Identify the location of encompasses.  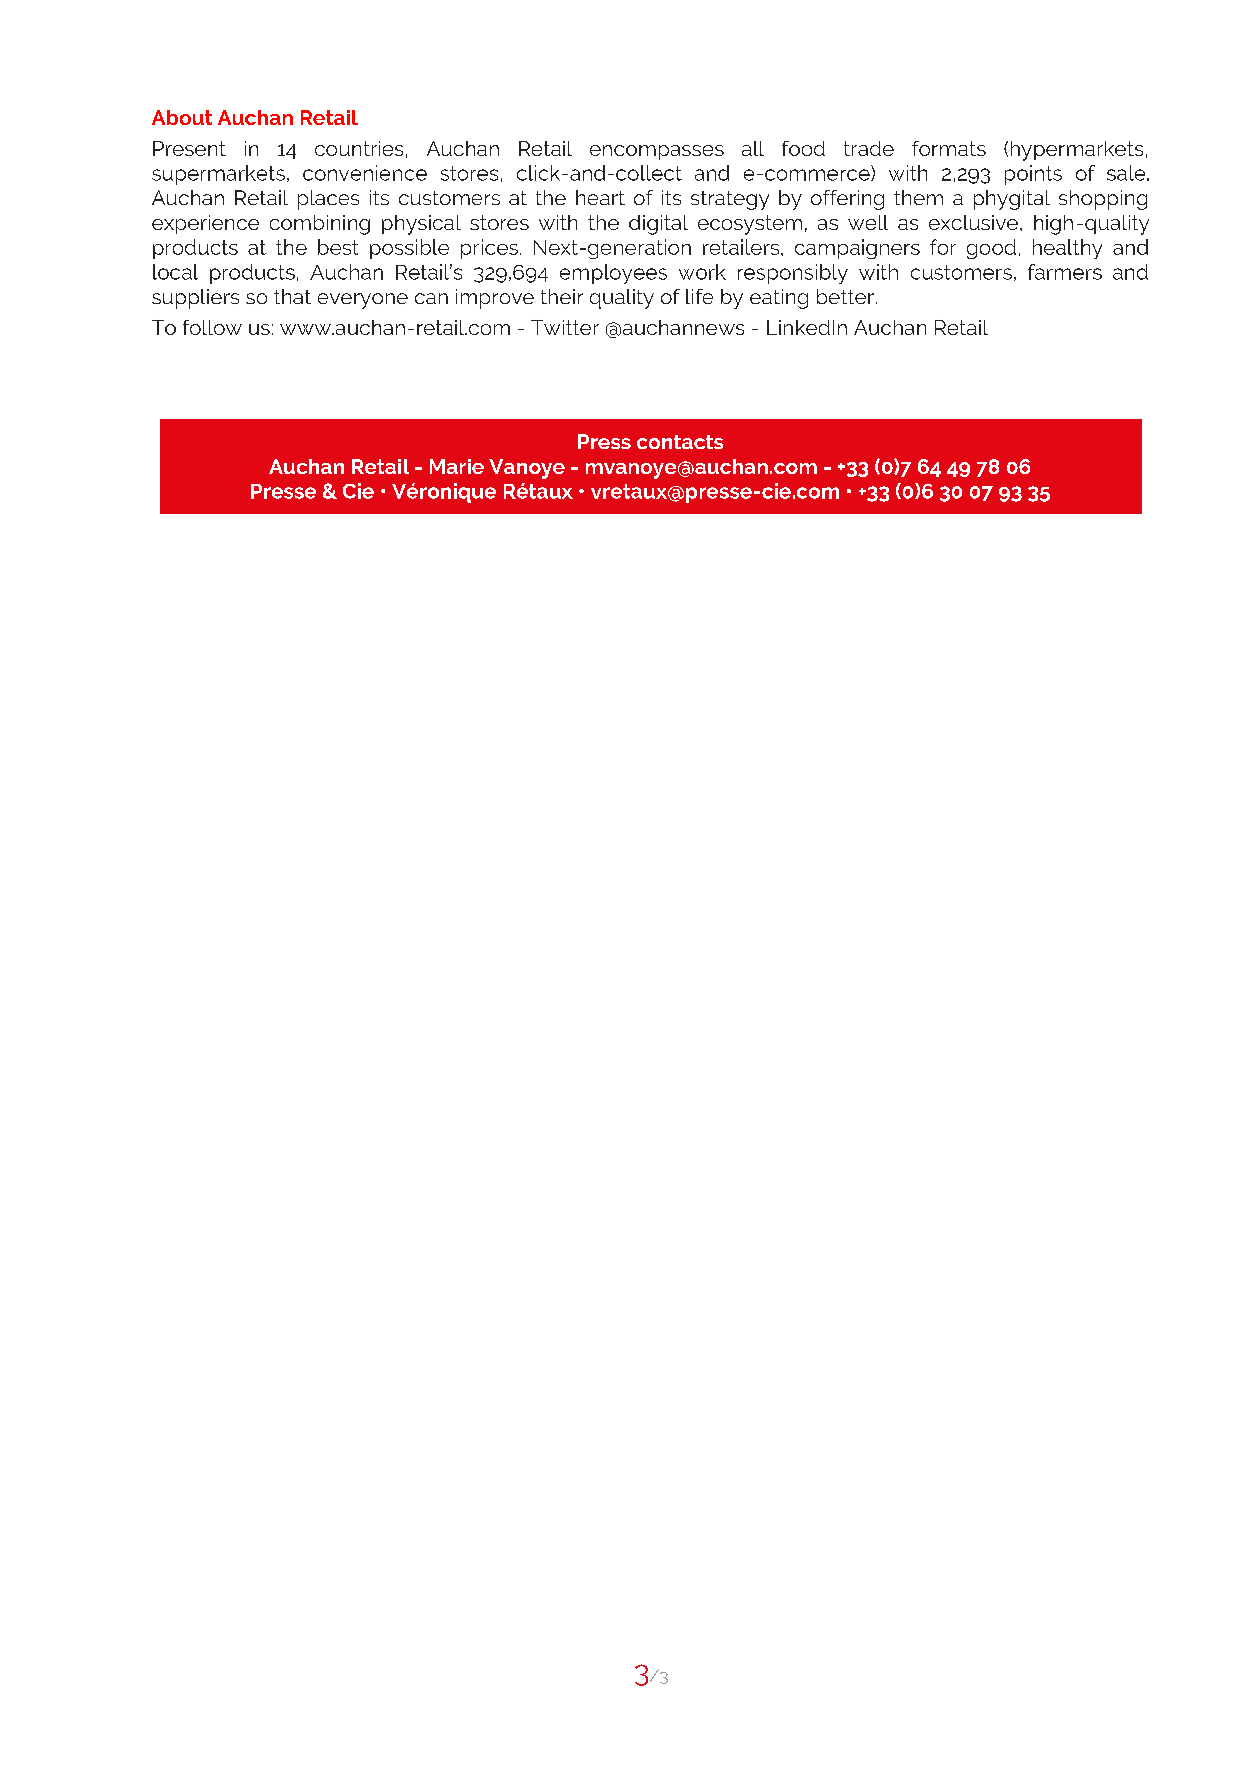
(657, 152).
